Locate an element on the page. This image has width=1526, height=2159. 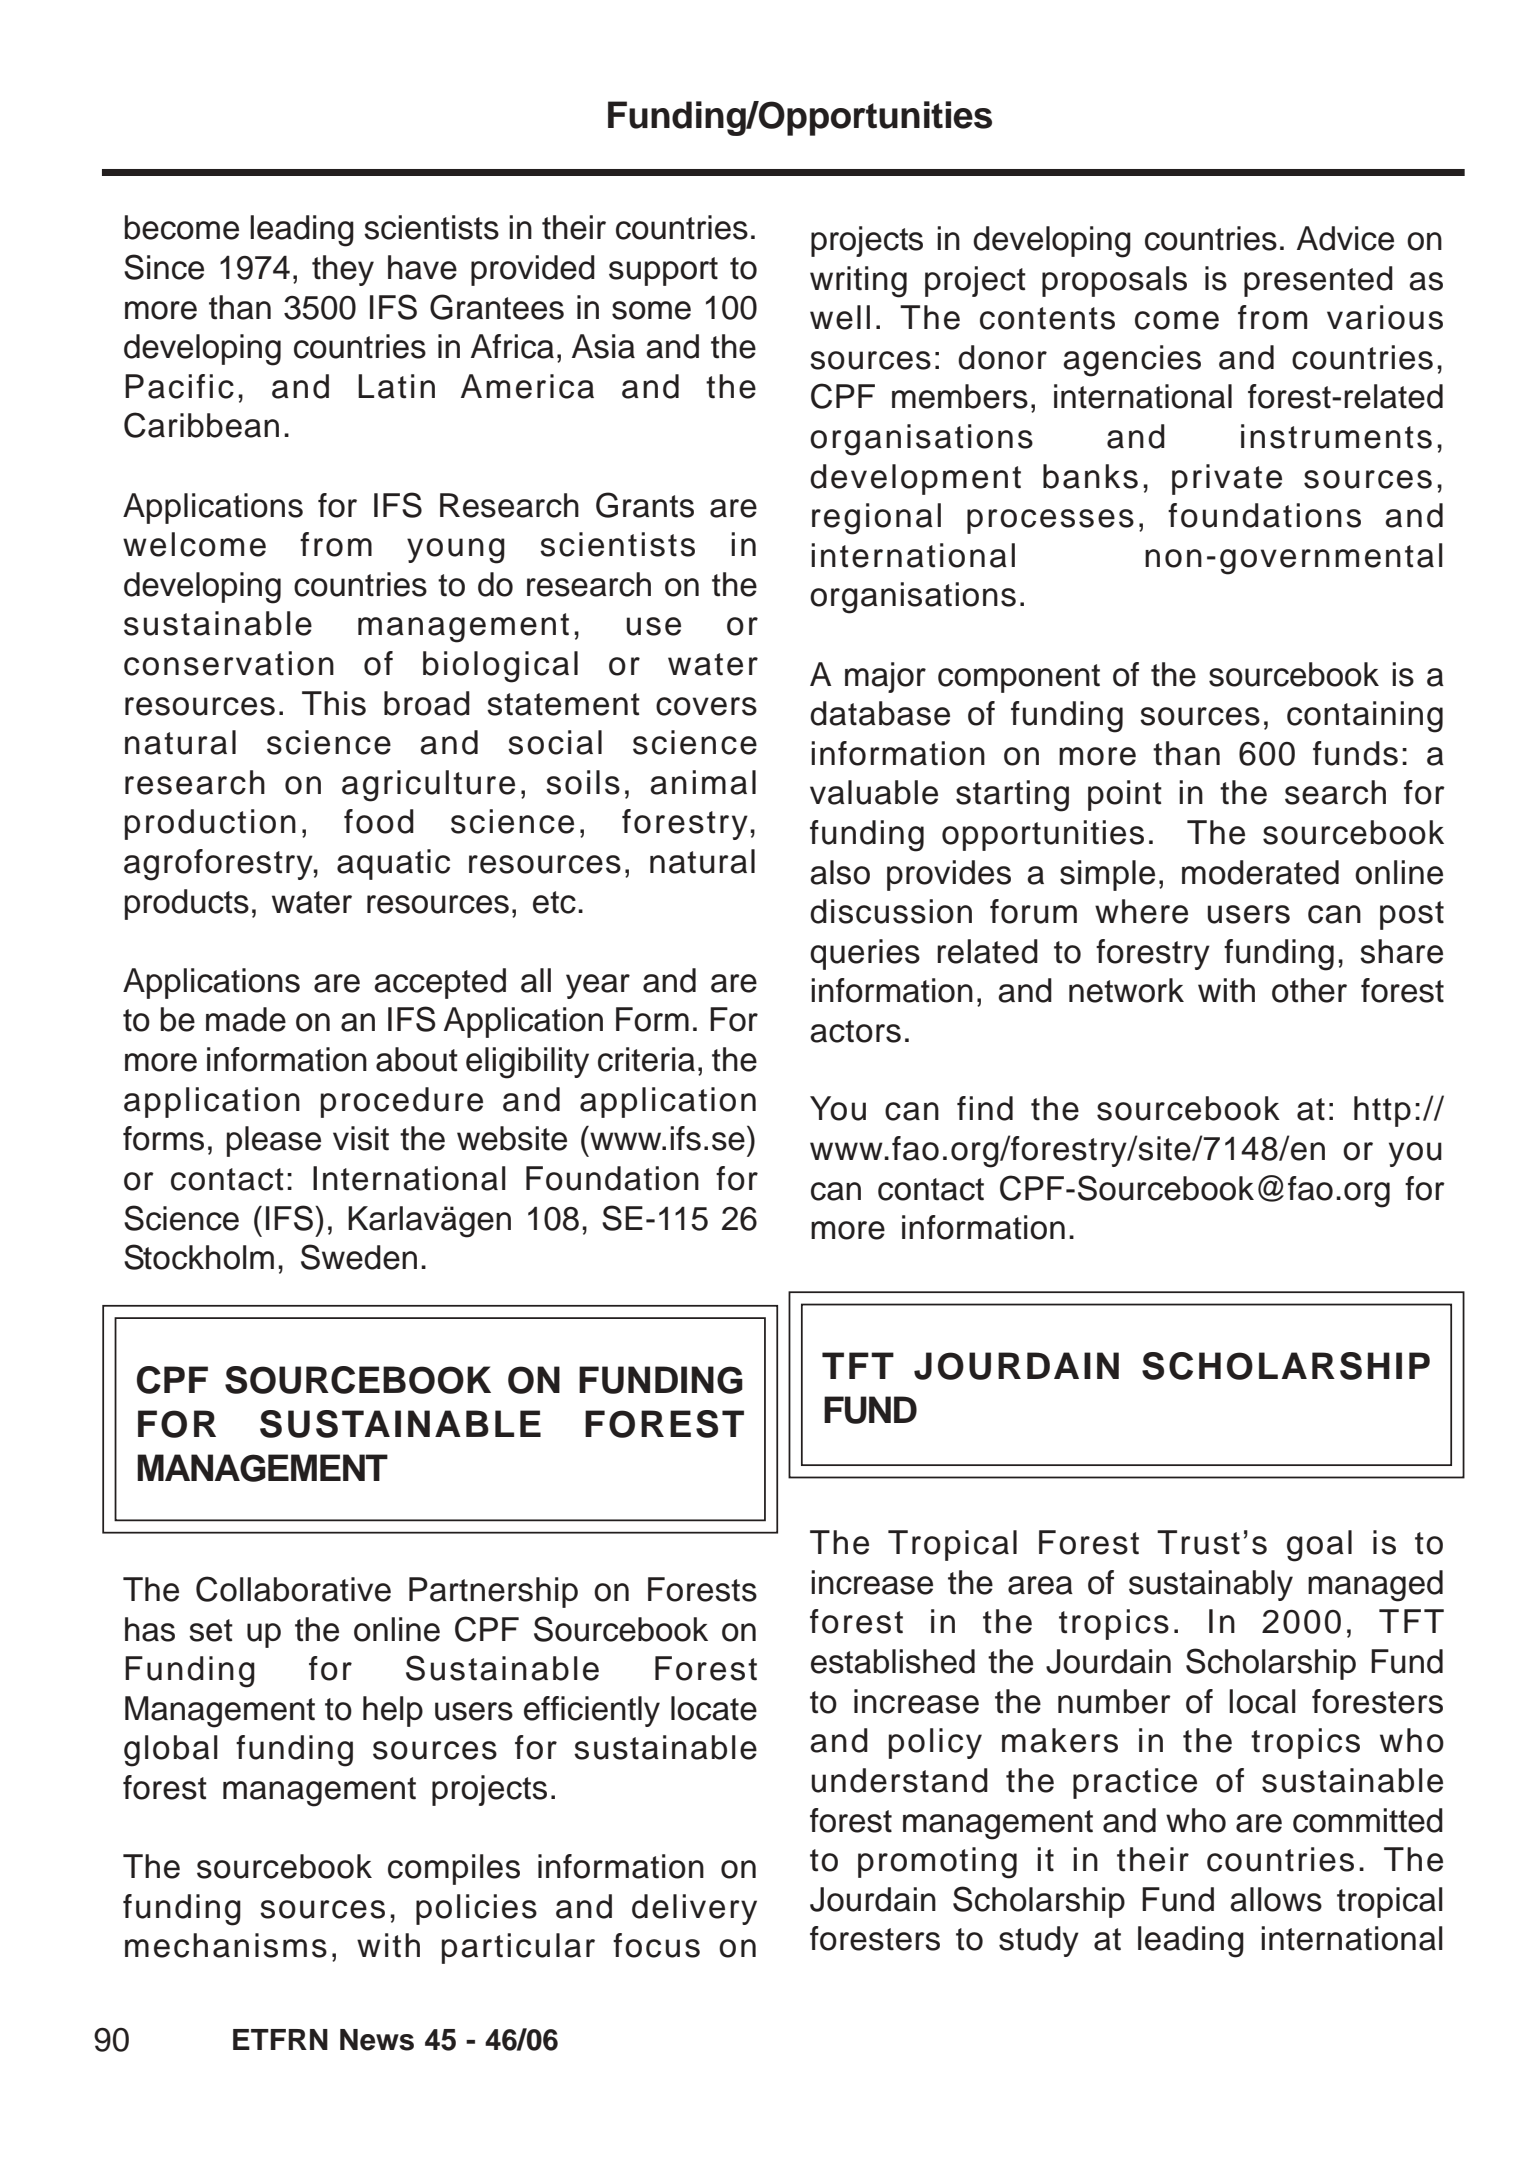
http is located at coordinates (1382, 1111).
